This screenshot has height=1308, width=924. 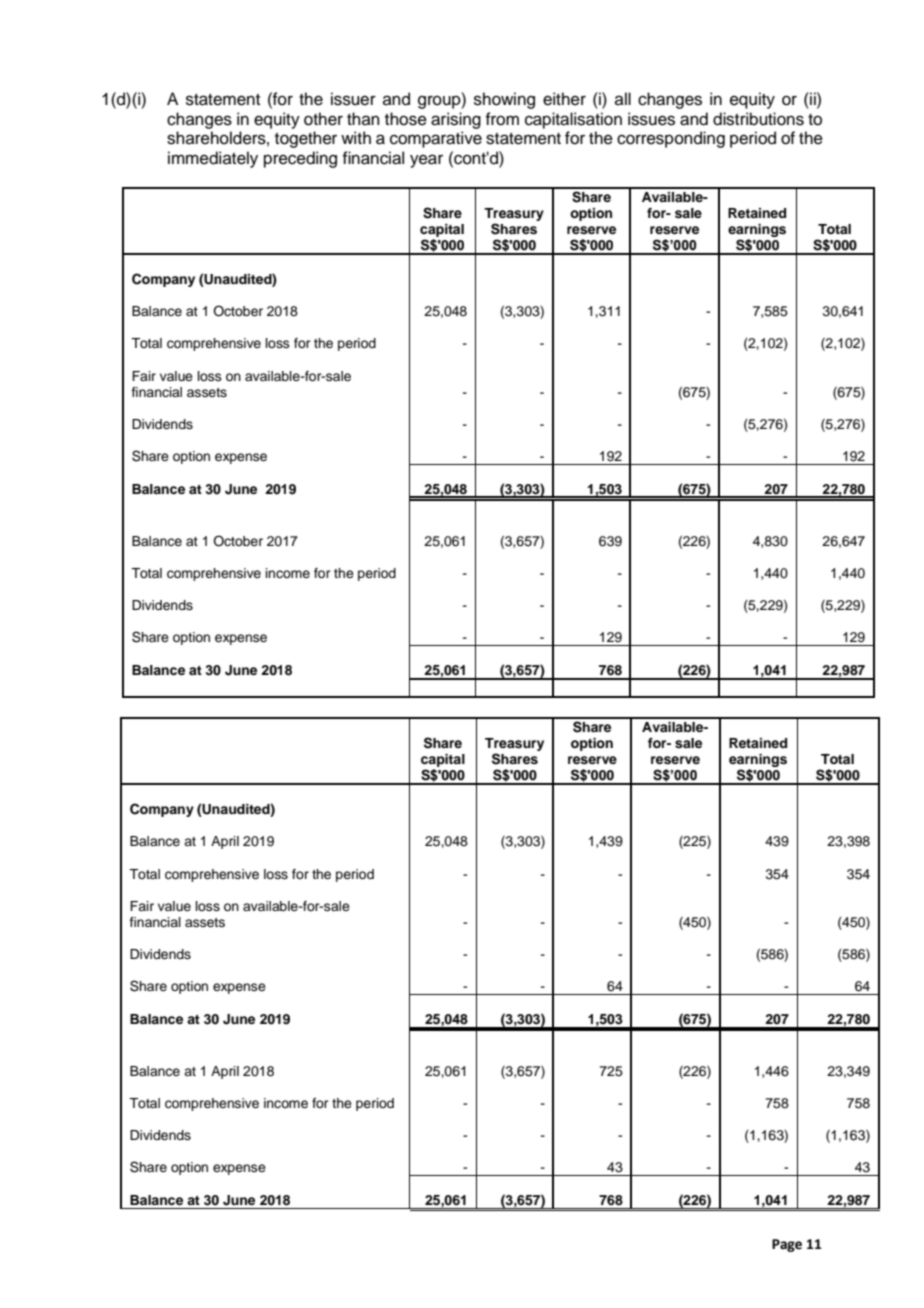 What do you see at coordinates (758, 119) in the screenshot?
I see `distributions` at bounding box center [758, 119].
